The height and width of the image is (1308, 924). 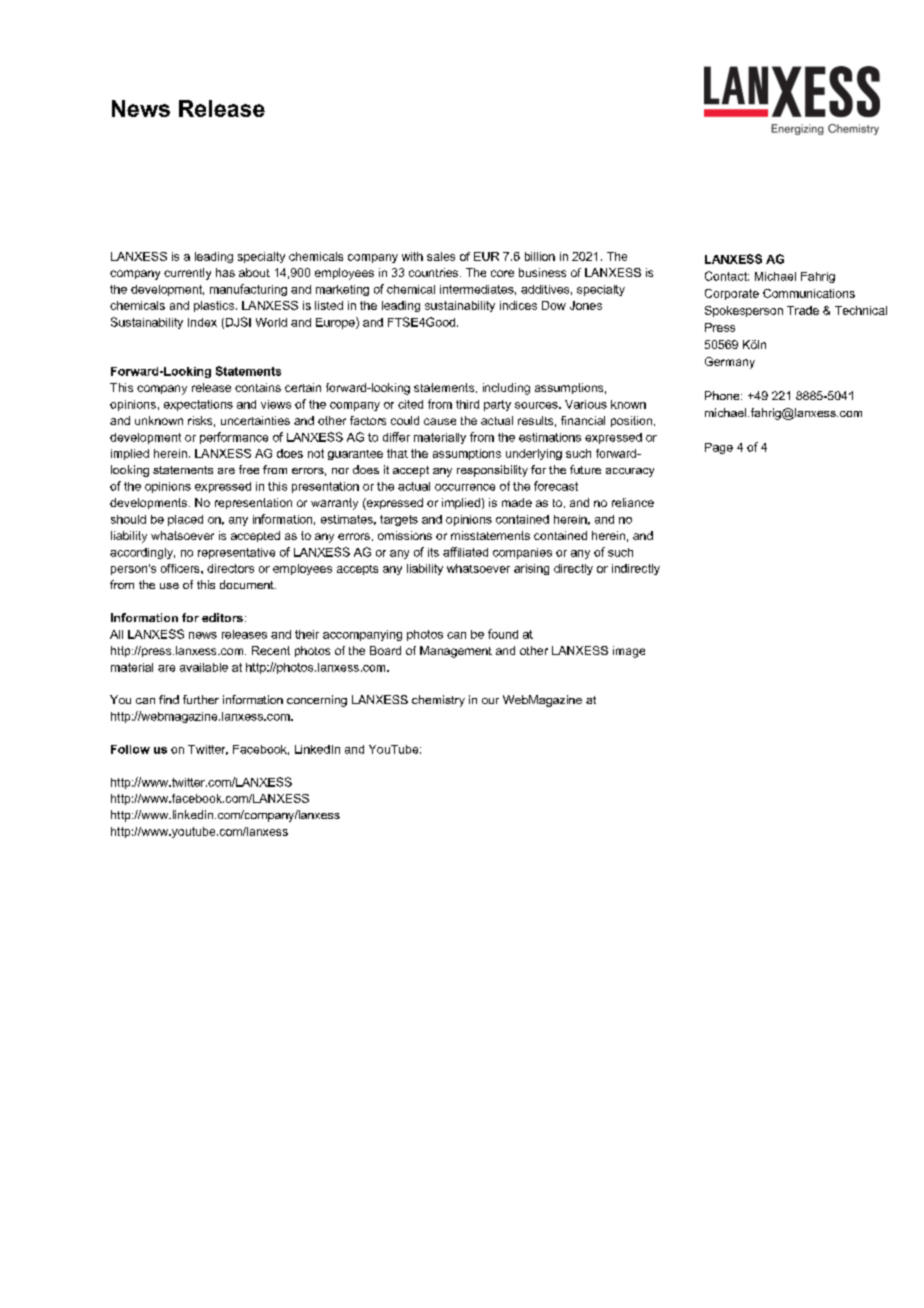 I want to click on contains, so click(x=258, y=387).
